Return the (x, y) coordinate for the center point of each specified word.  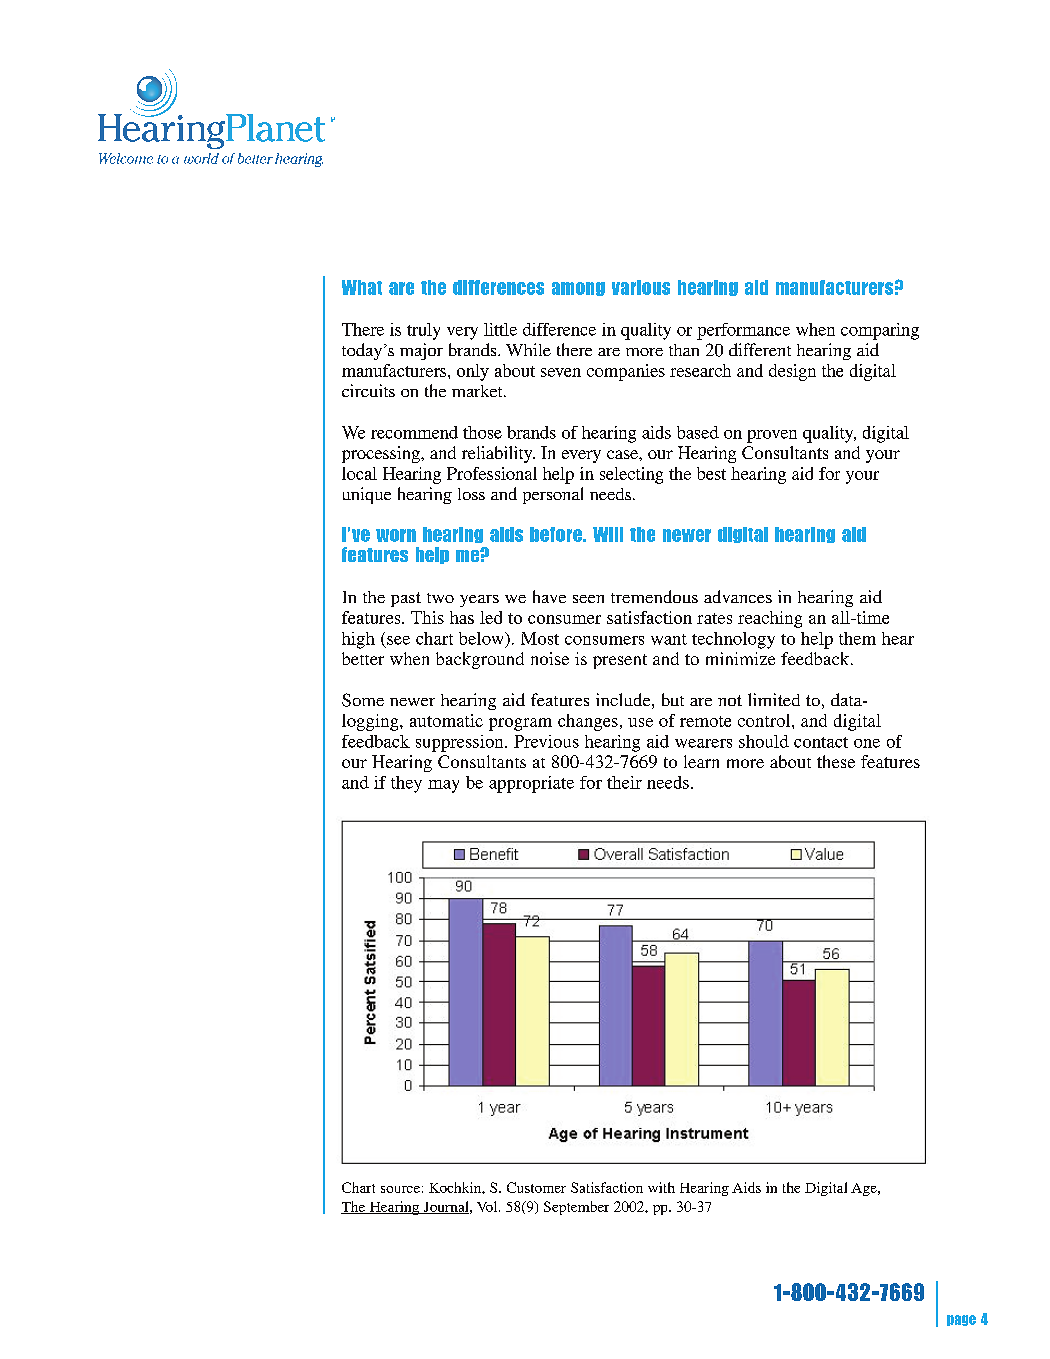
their (624, 782)
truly (423, 331)
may (443, 786)
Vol (488, 1206)
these (836, 761)
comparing (880, 331)
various (641, 287)
